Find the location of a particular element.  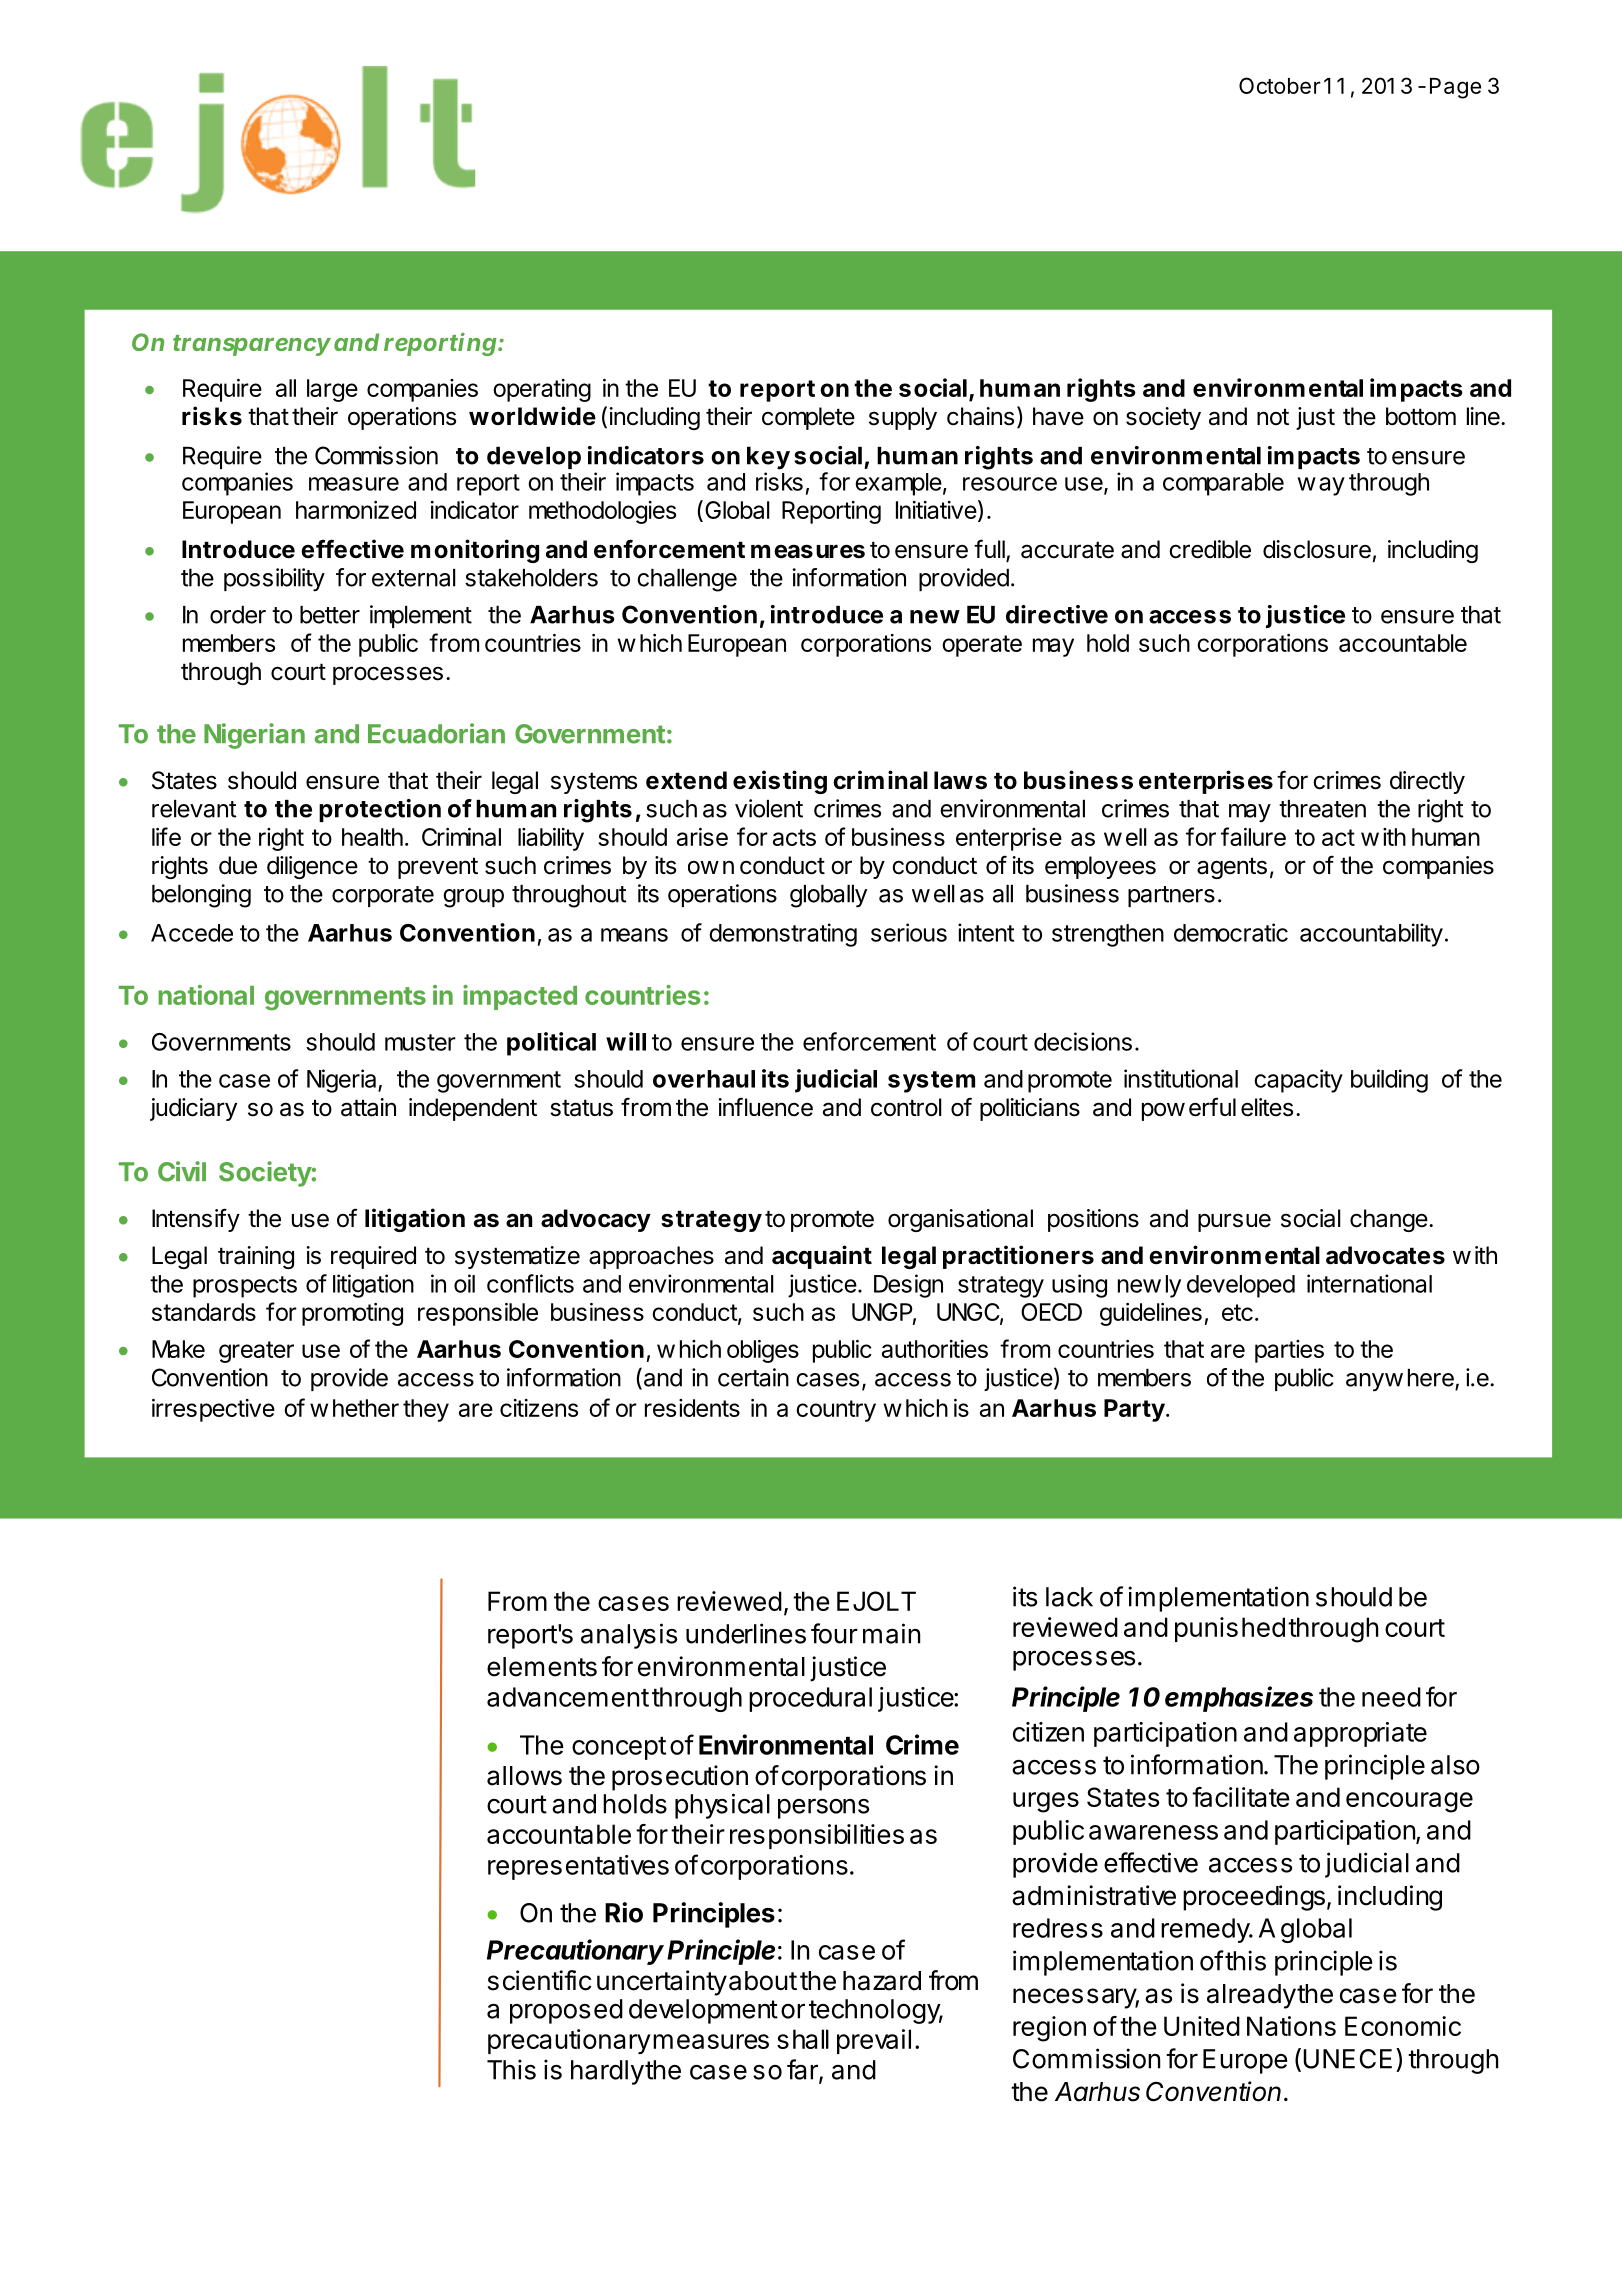

October is located at coordinates (1280, 85).
